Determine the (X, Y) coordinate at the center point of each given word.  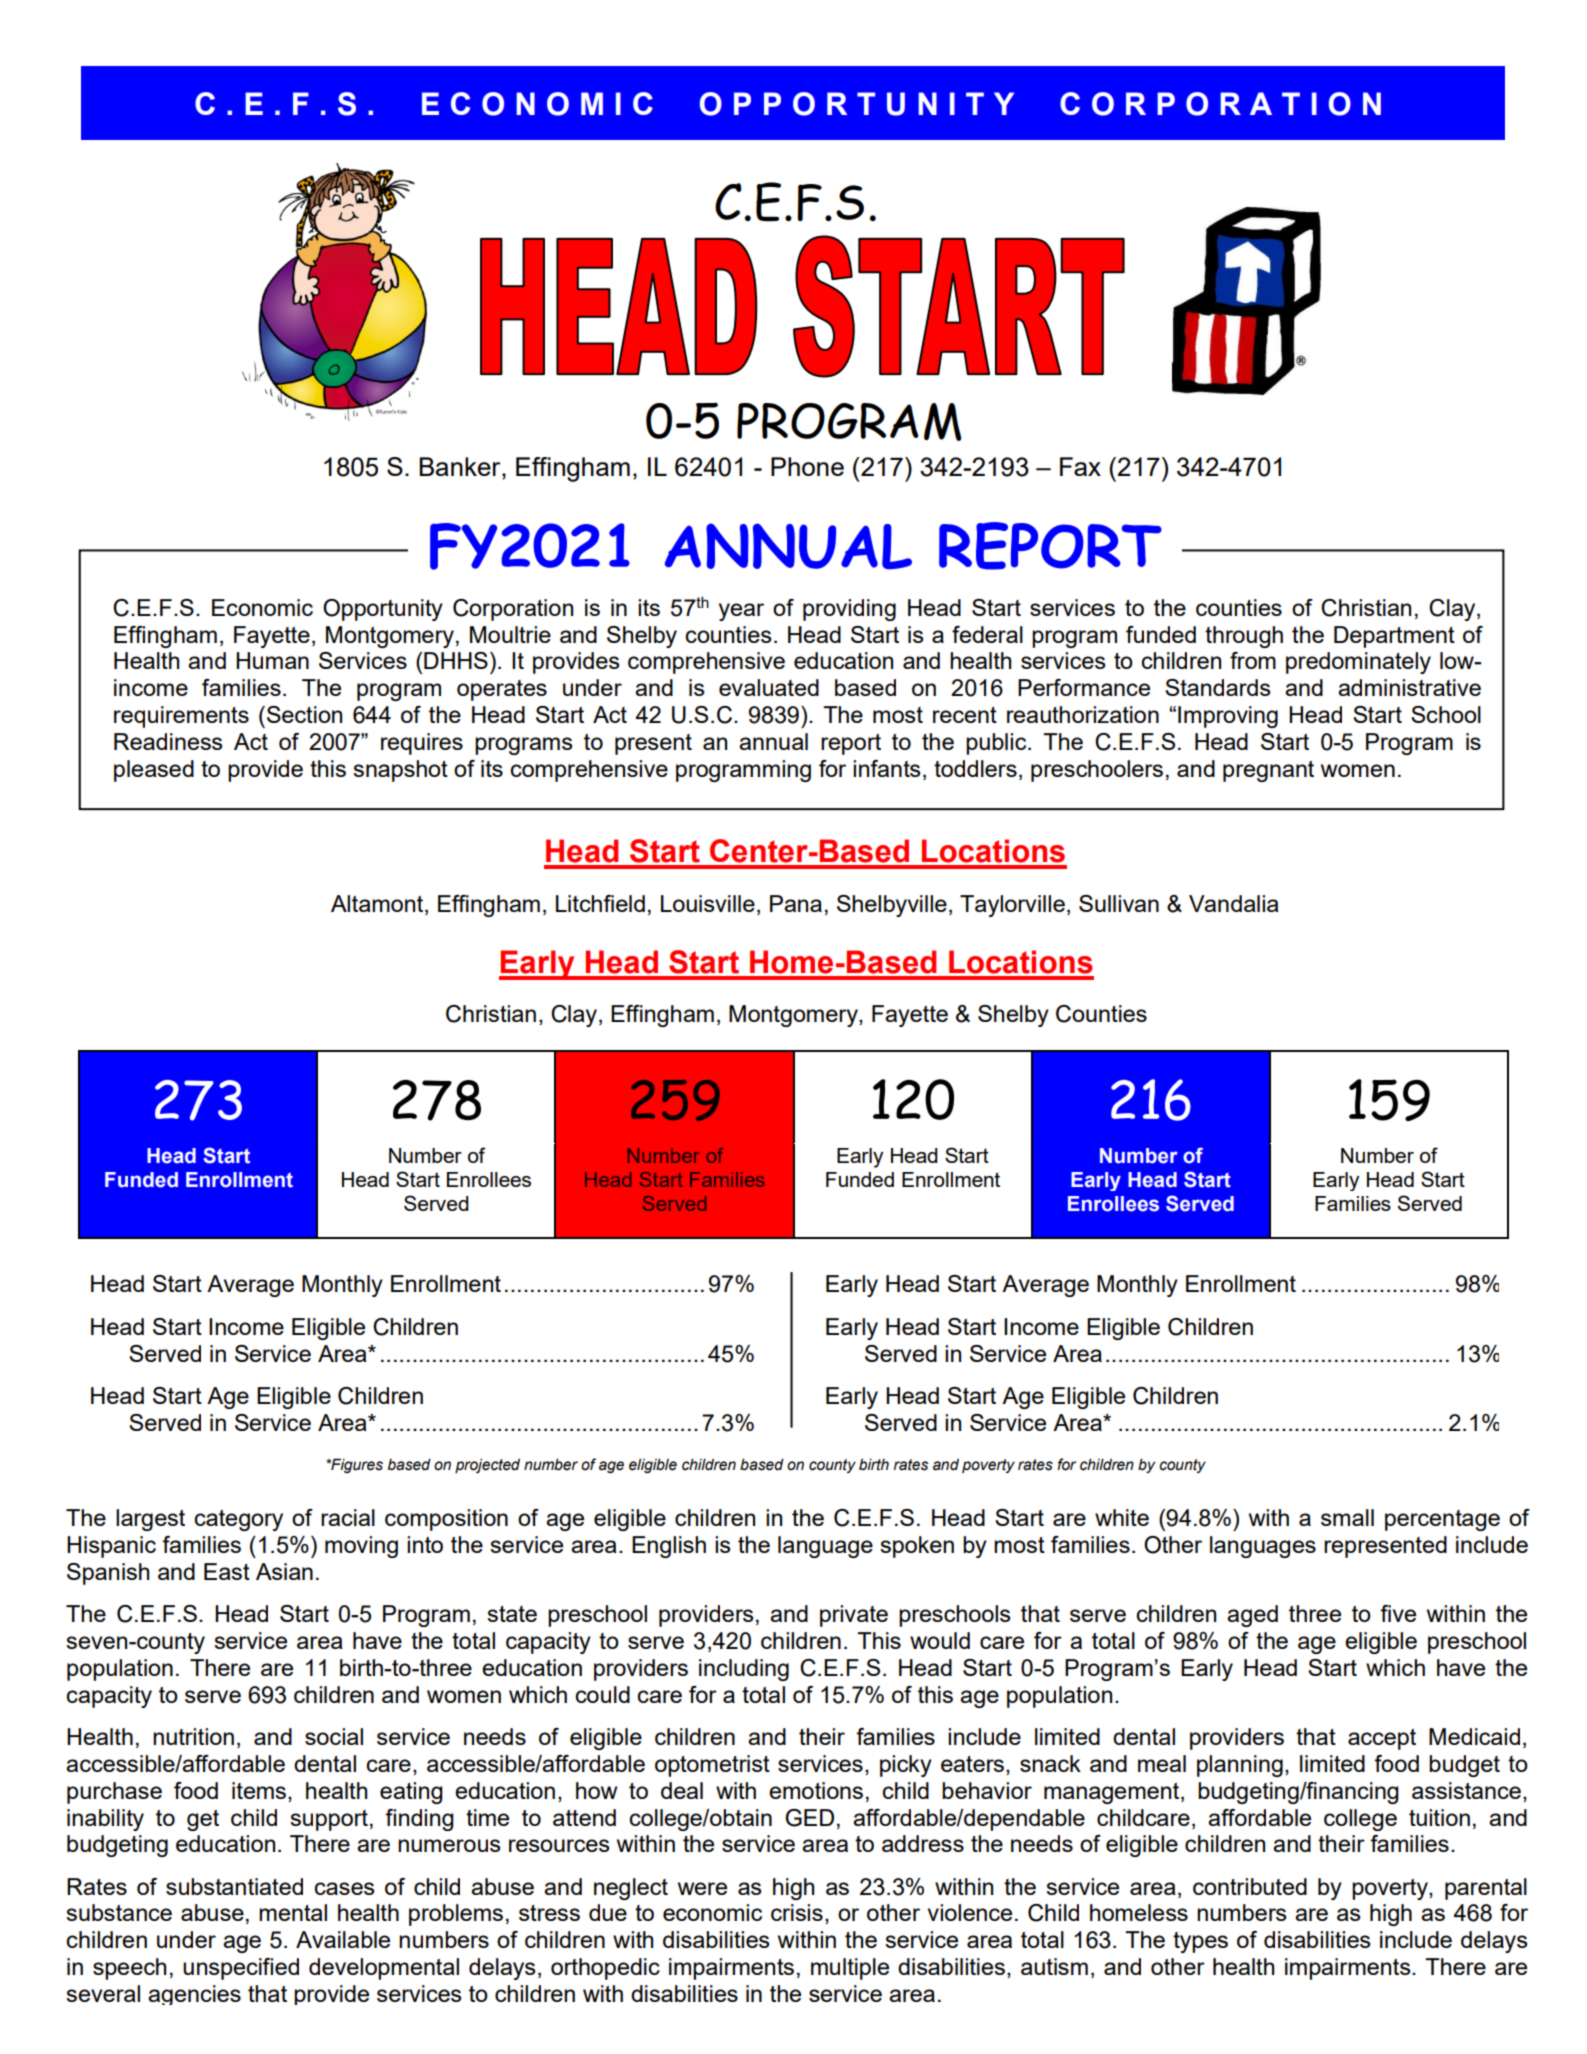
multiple (850, 1969)
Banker (461, 466)
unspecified (241, 1969)
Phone (807, 466)
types (1200, 1942)
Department (1394, 637)
